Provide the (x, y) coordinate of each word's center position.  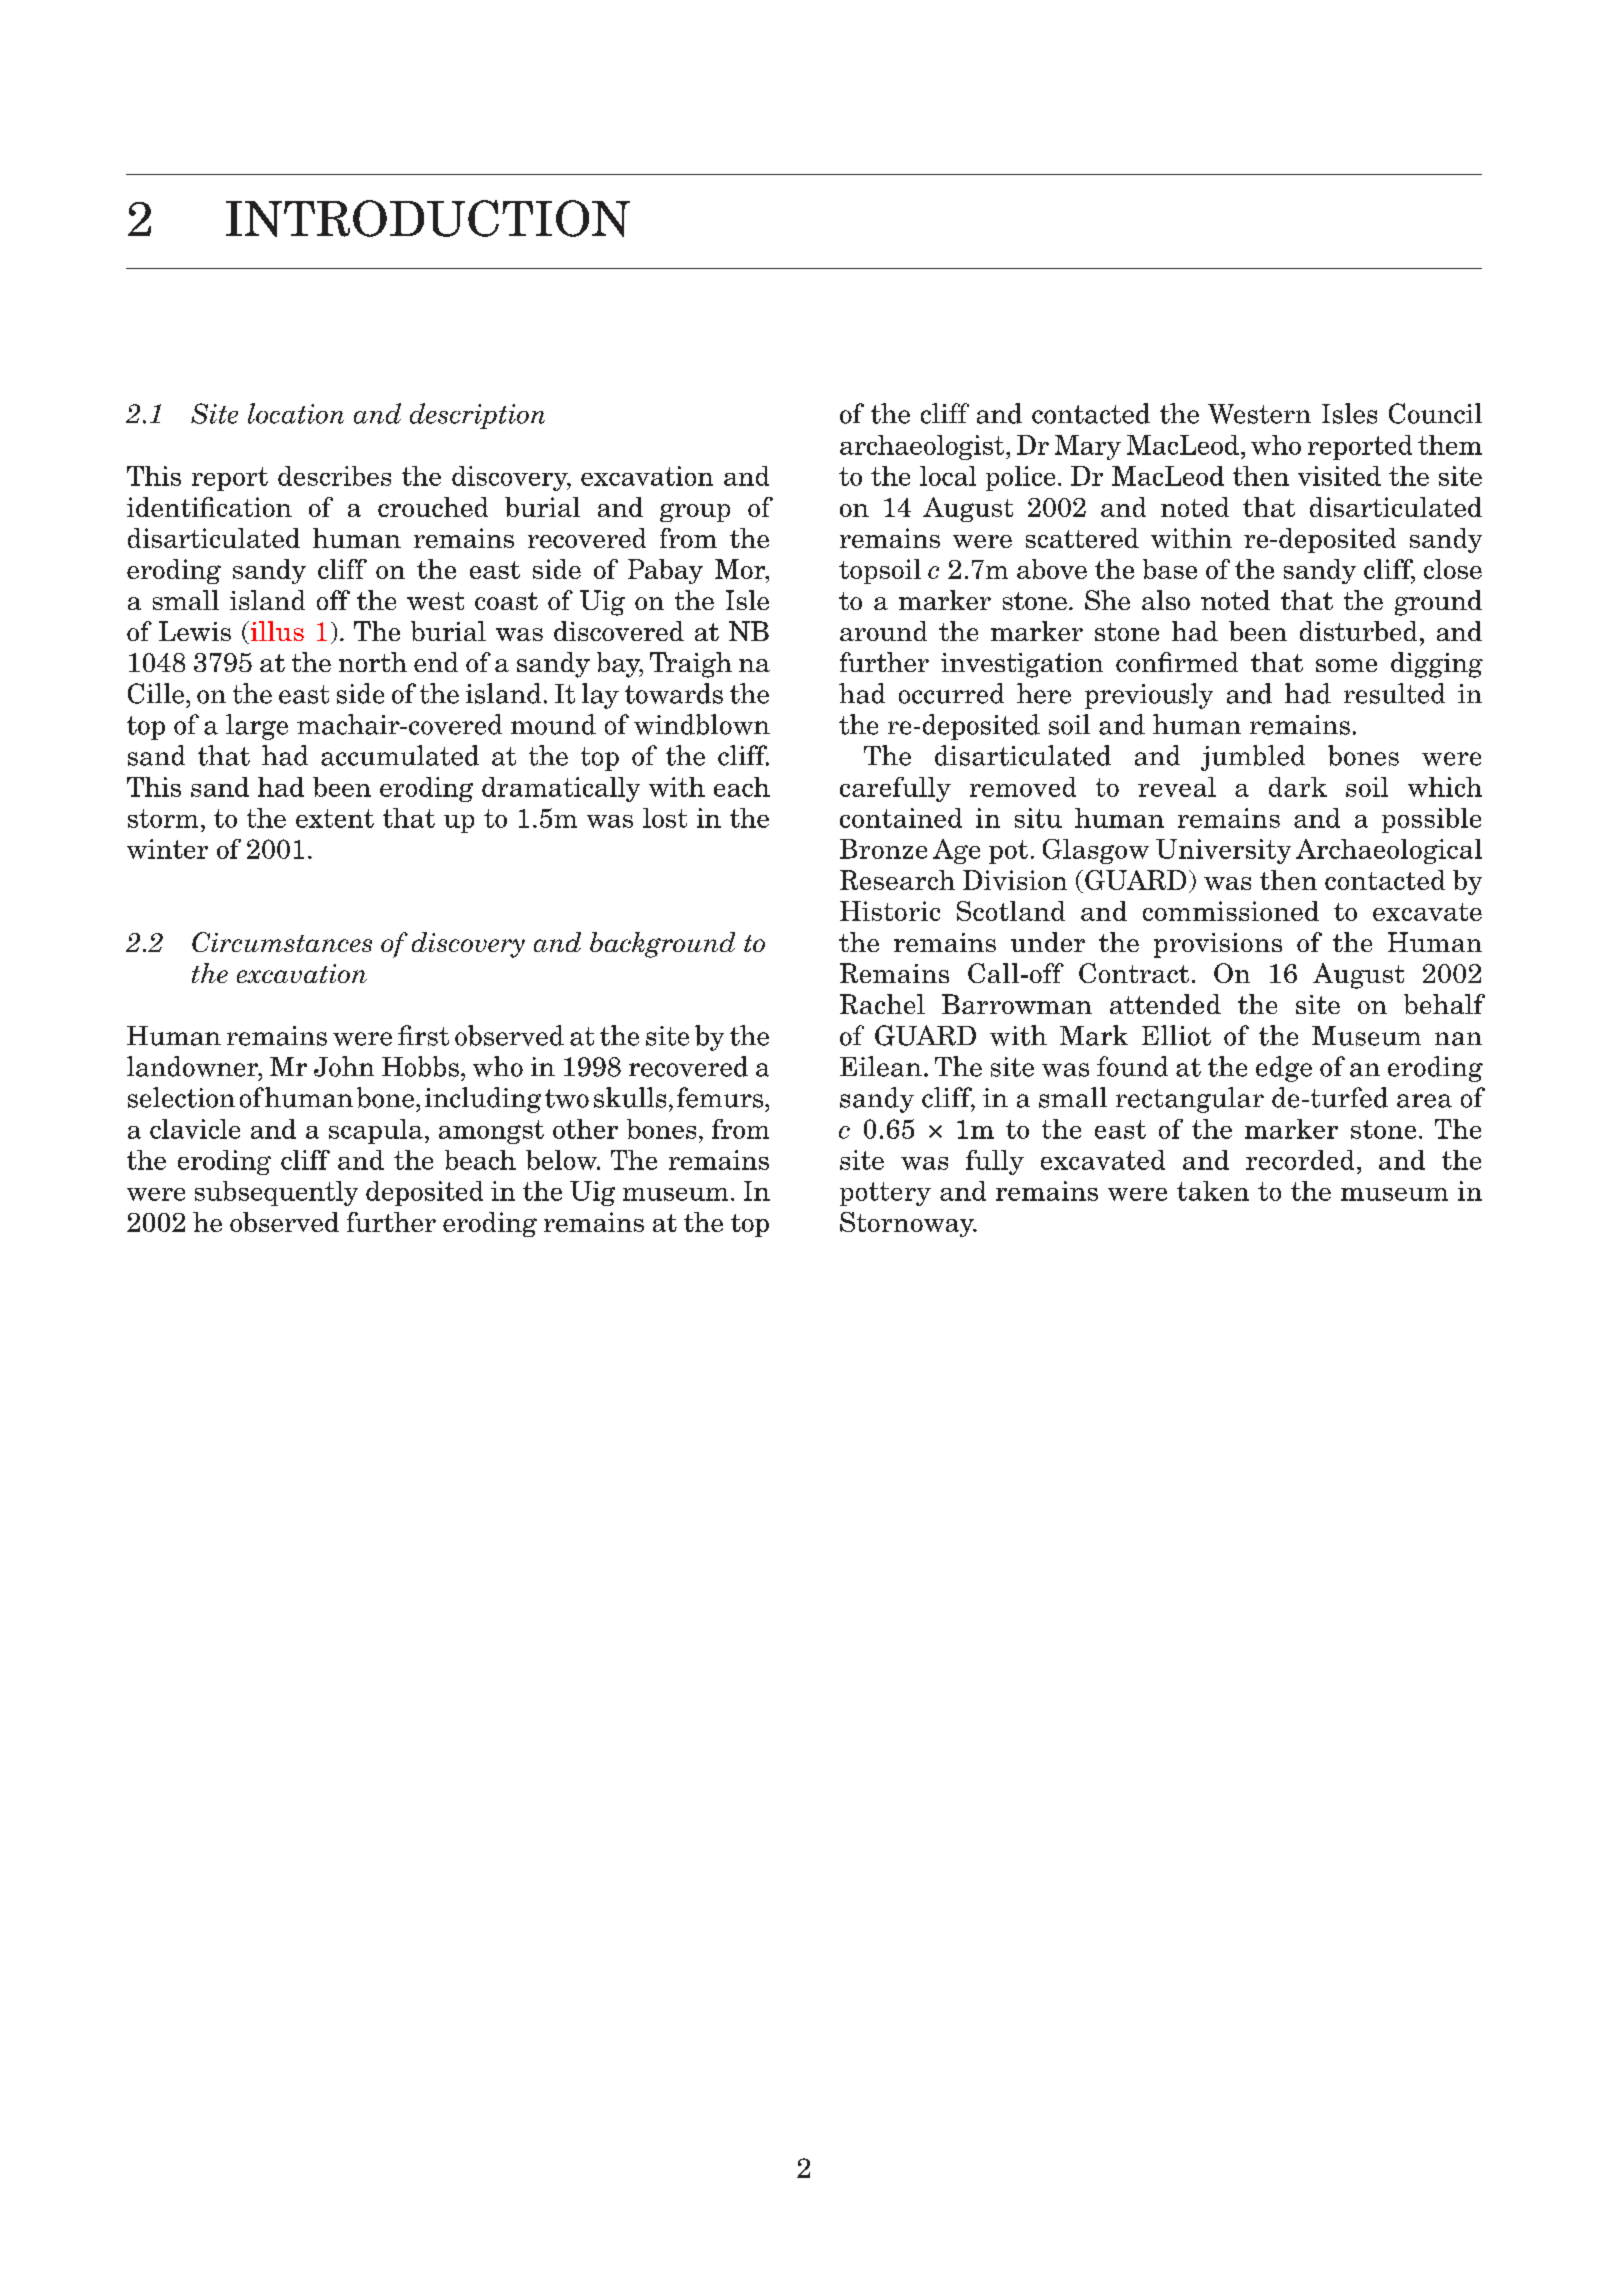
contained (901, 818)
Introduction (428, 218)
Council (1435, 413)
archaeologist (923, 447)
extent (335, 818)
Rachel (882, 1004)
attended (1165, 1004)
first (423, 1035)
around (883, 631)
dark (1298, 787)
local (948, 476)
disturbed (1358, 631)
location (296, 413)
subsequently (276, 1193)
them (1450, 445)
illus (276, 632)
